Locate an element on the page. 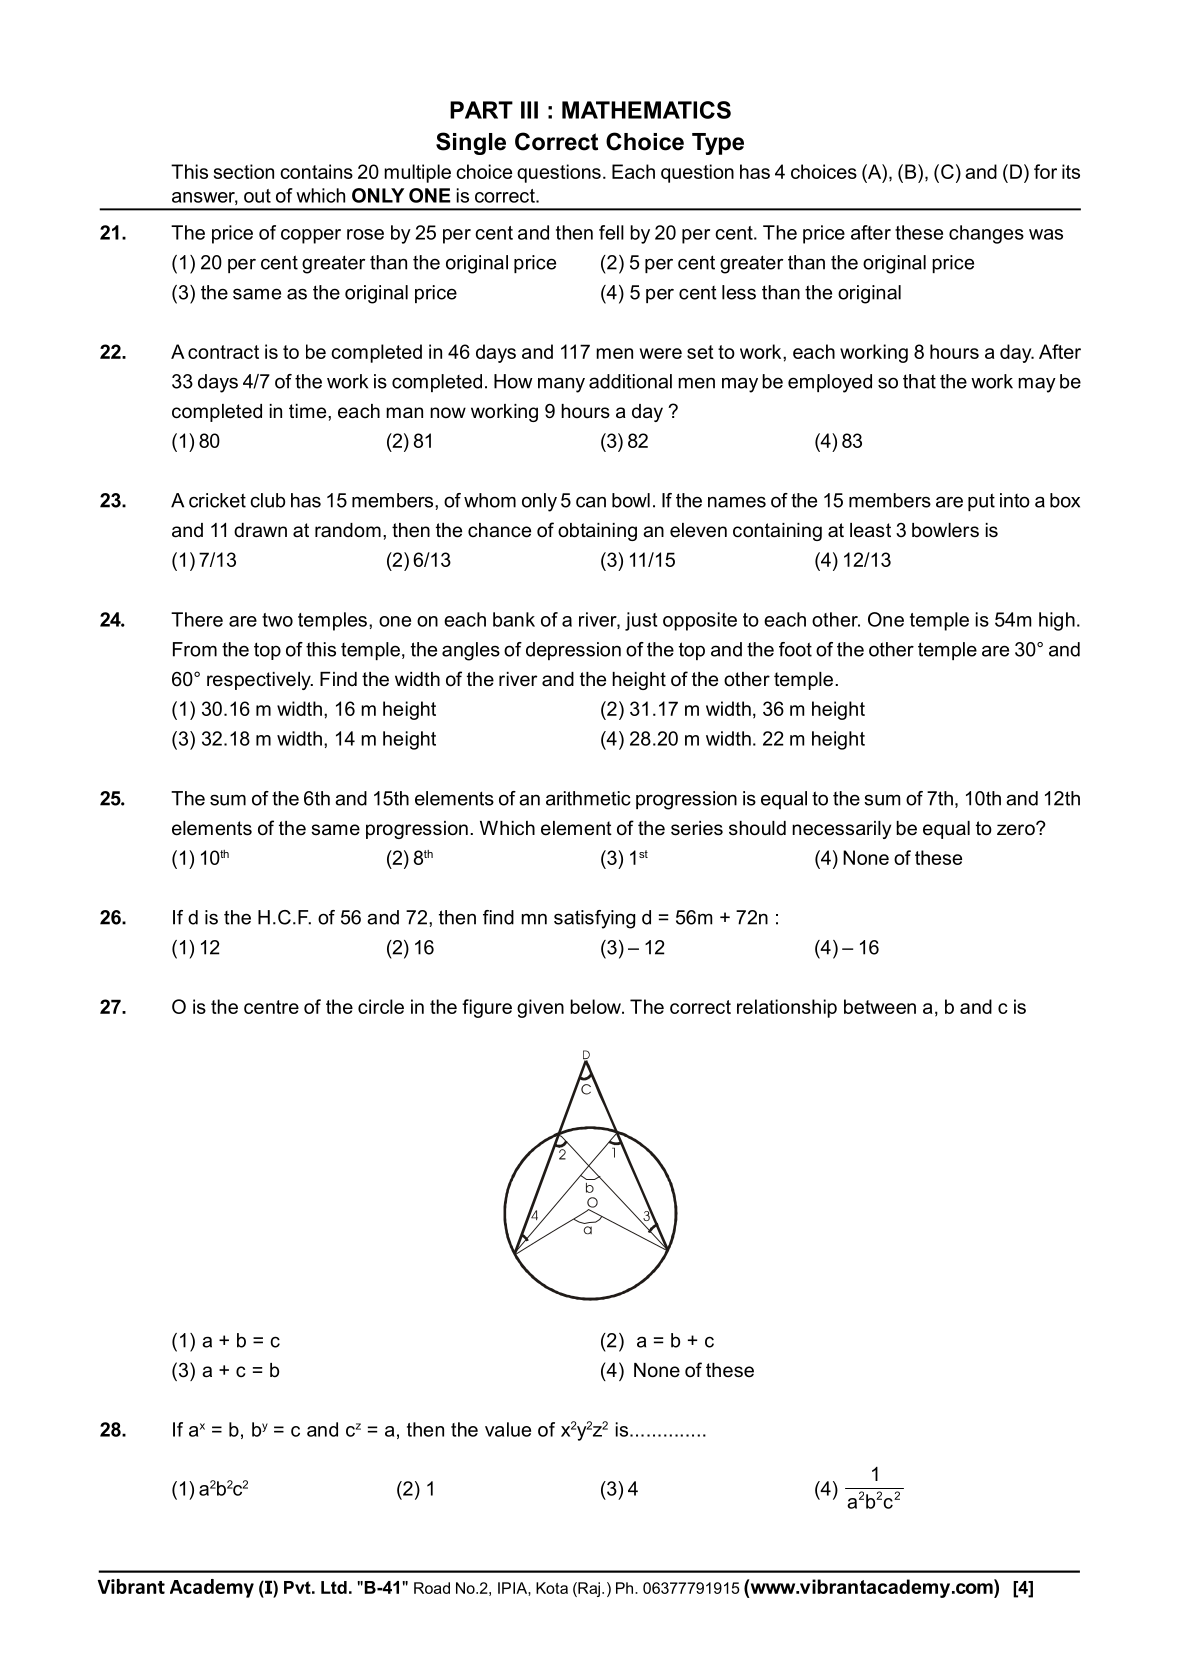 Image resolution: width=1181 pixels, height=1671 pixels. series is located at coordinates (697, 828).
